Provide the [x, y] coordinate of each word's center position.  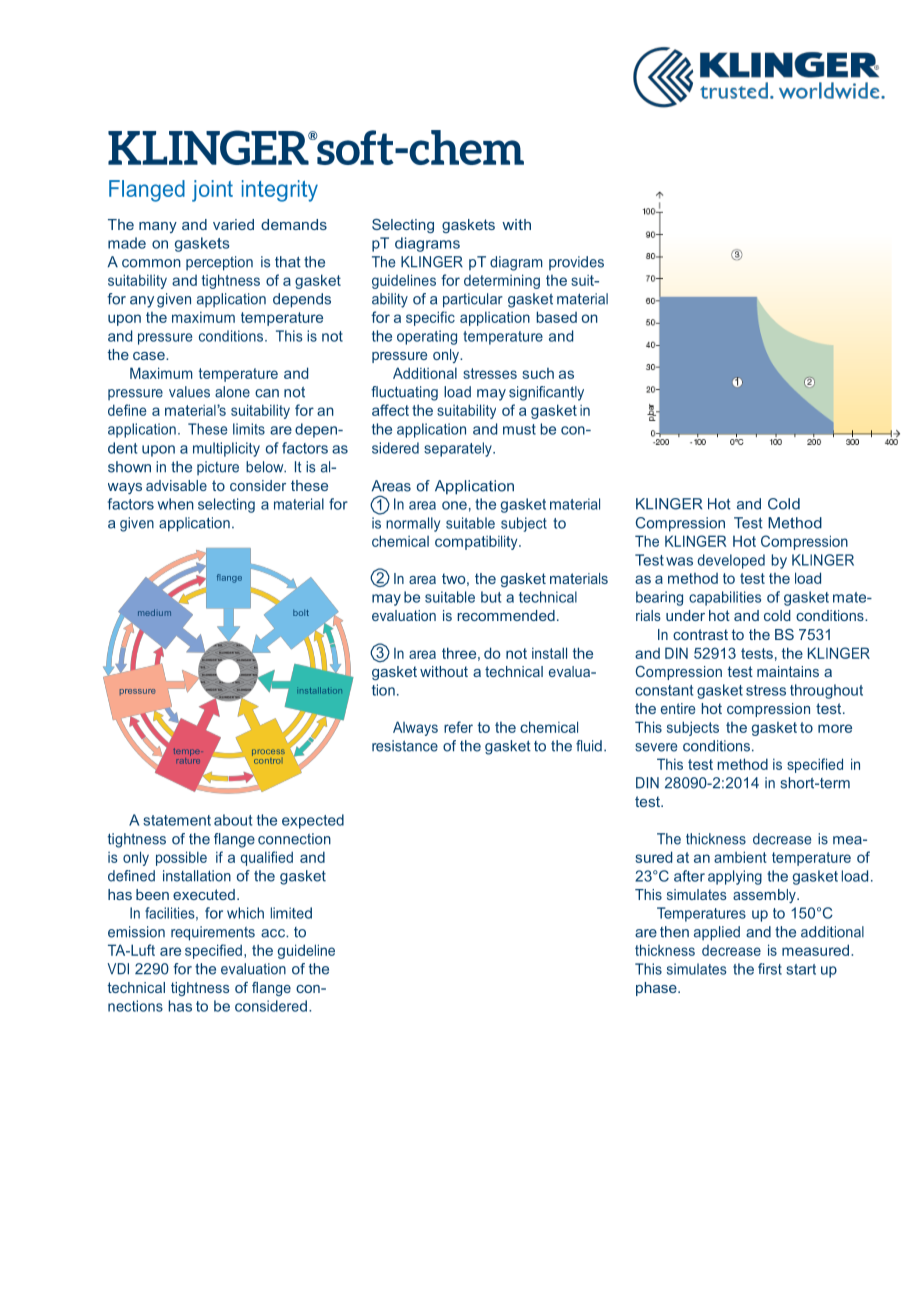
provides [576, 263]
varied [233, 224]
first [770, 969]
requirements [213, 933]
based [557, 317]
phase [657, 989]
